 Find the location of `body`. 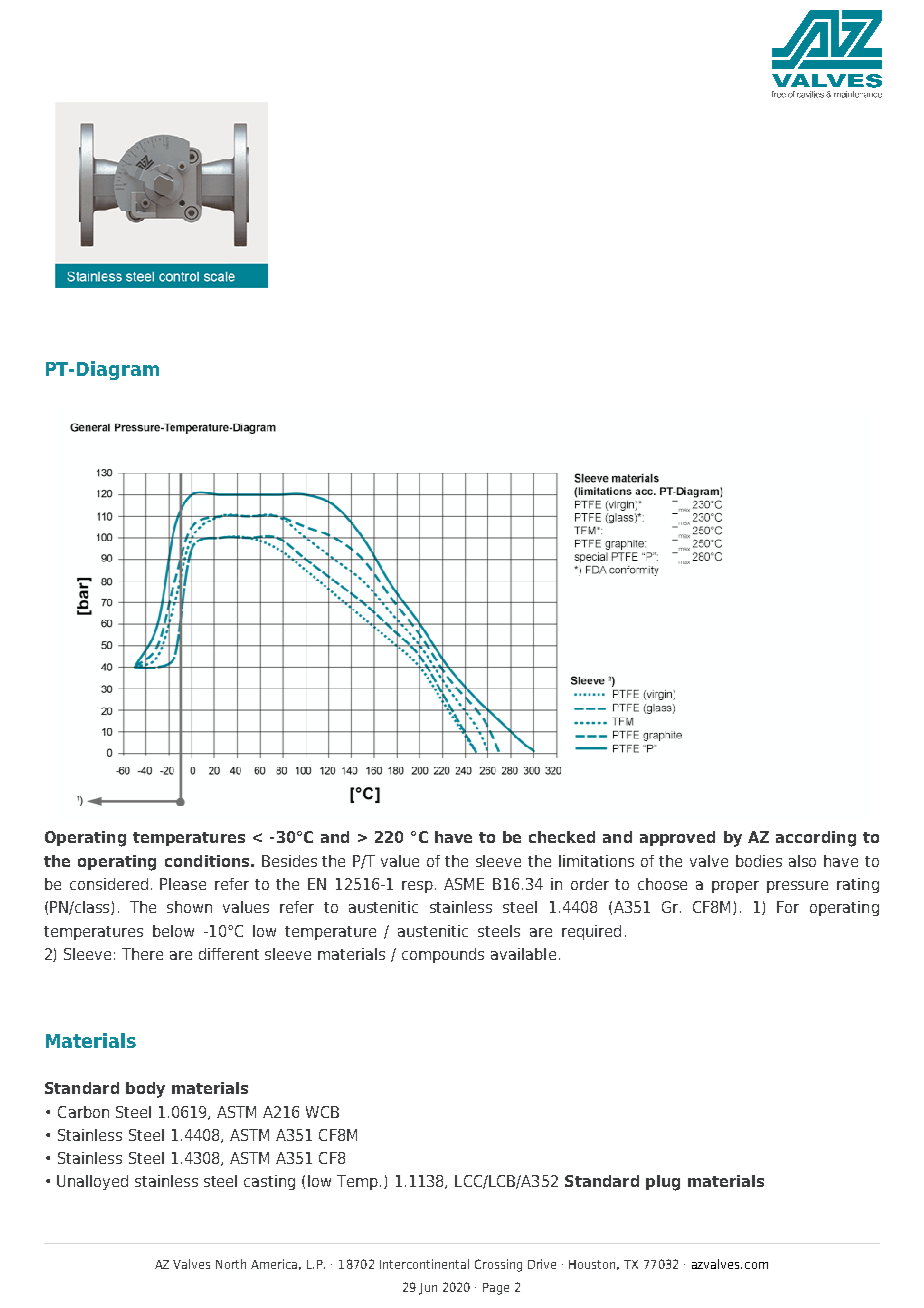

body is located at coordinates (145, 1090).
